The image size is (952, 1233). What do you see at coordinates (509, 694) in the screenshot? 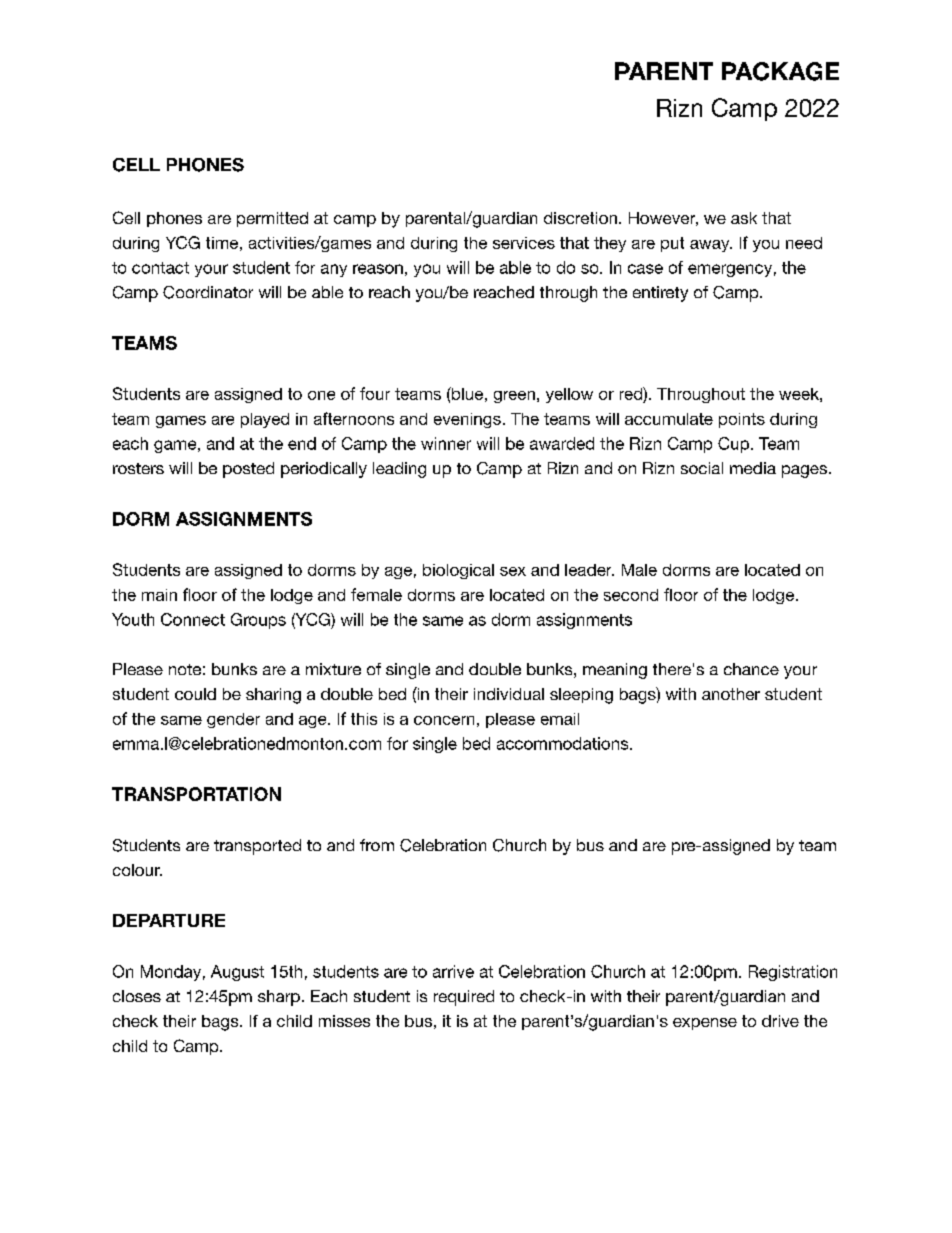
I see `individual` at bounding box center [509, 694].
